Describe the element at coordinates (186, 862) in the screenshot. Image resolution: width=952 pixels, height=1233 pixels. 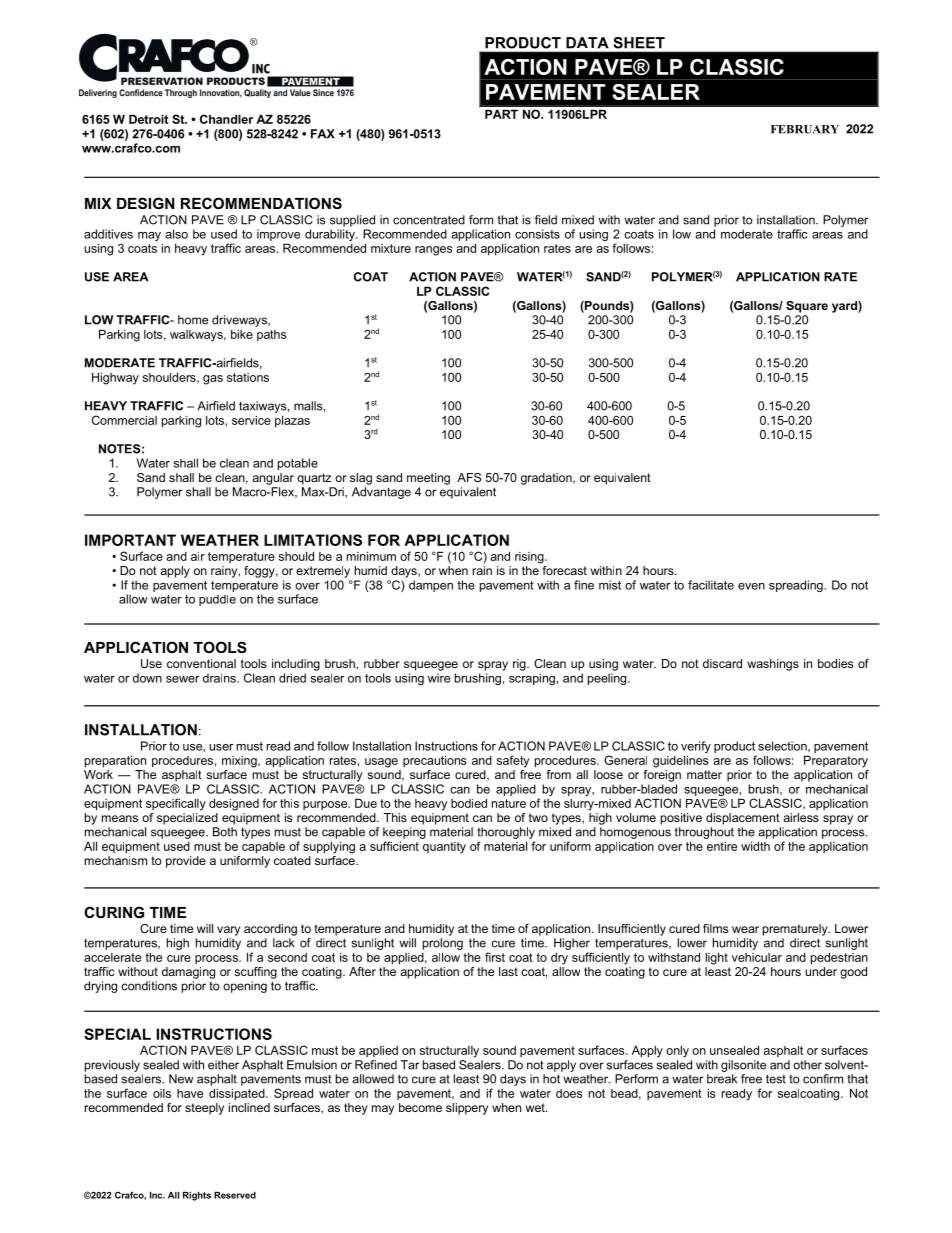
I see `provide` at that location.
